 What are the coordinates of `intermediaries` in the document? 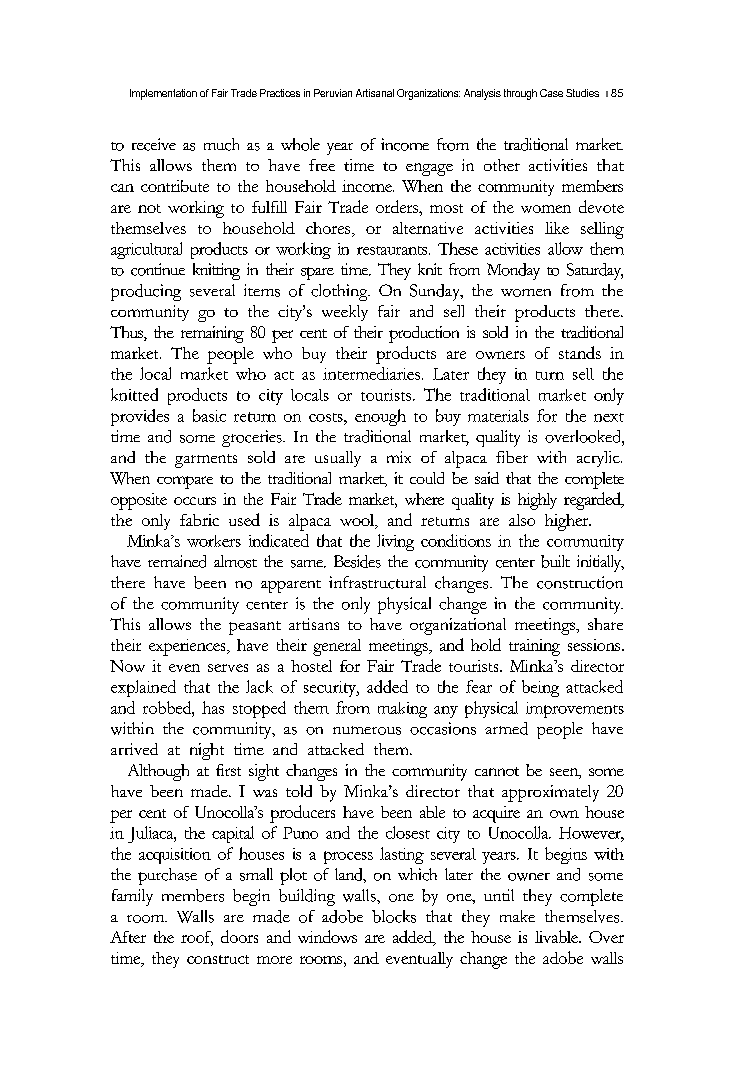 It's located at (371, 373).
